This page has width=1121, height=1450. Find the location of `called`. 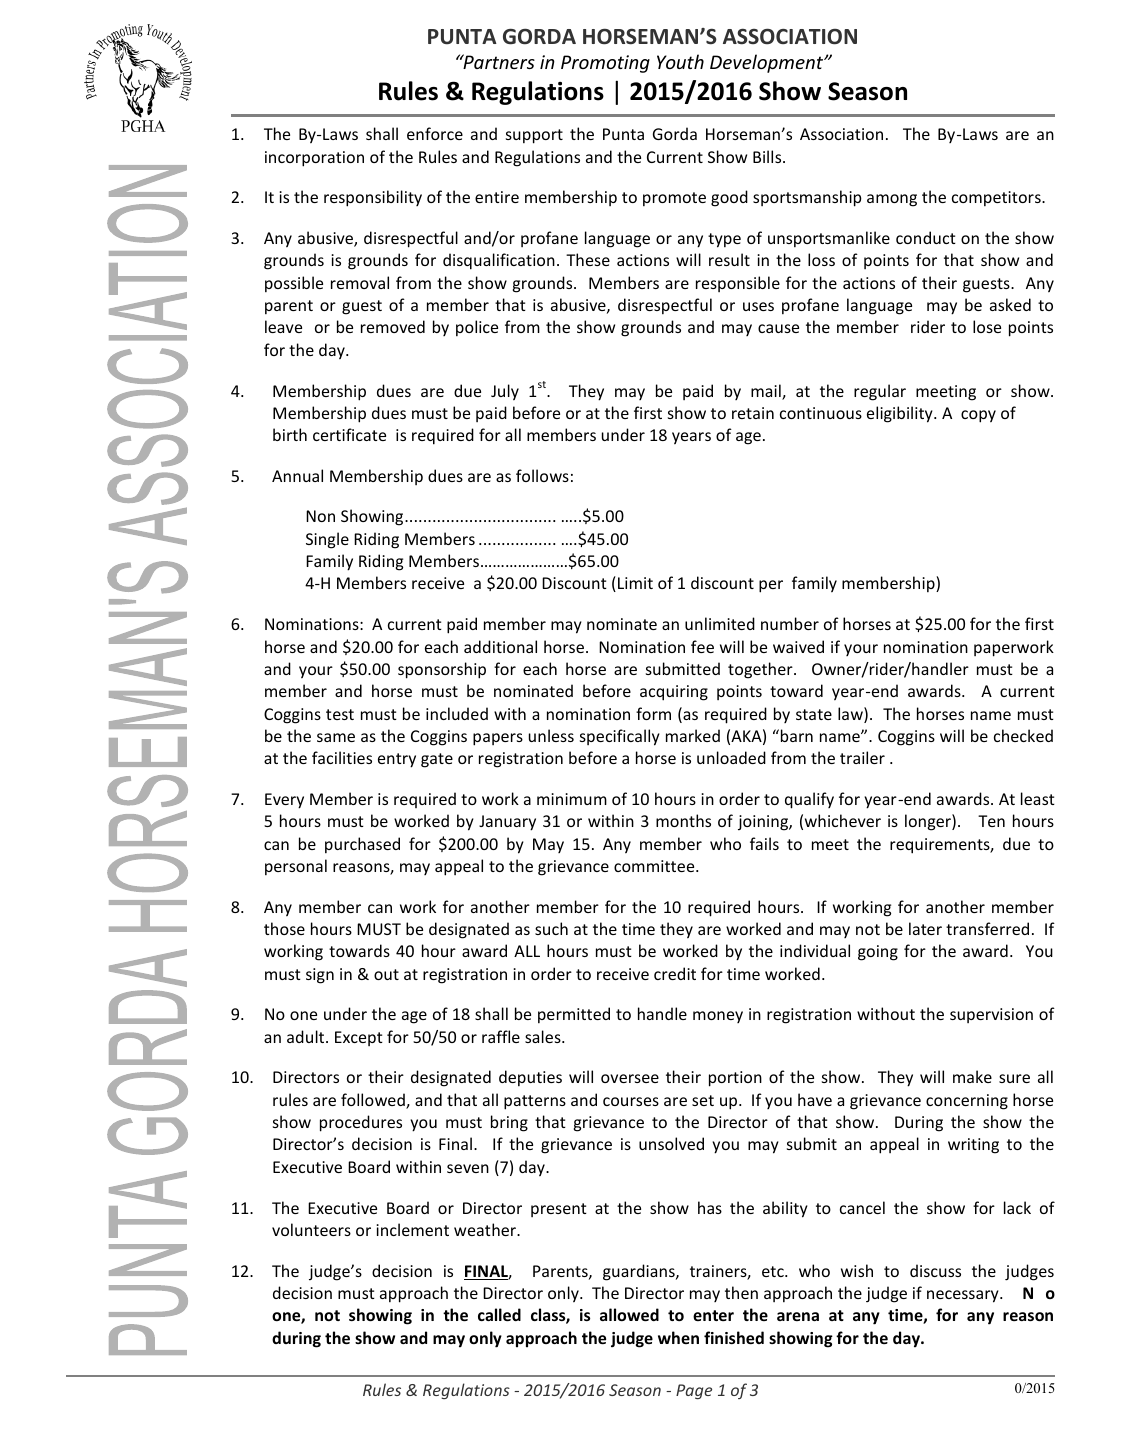

called is located at coordinates (499, 1314).
